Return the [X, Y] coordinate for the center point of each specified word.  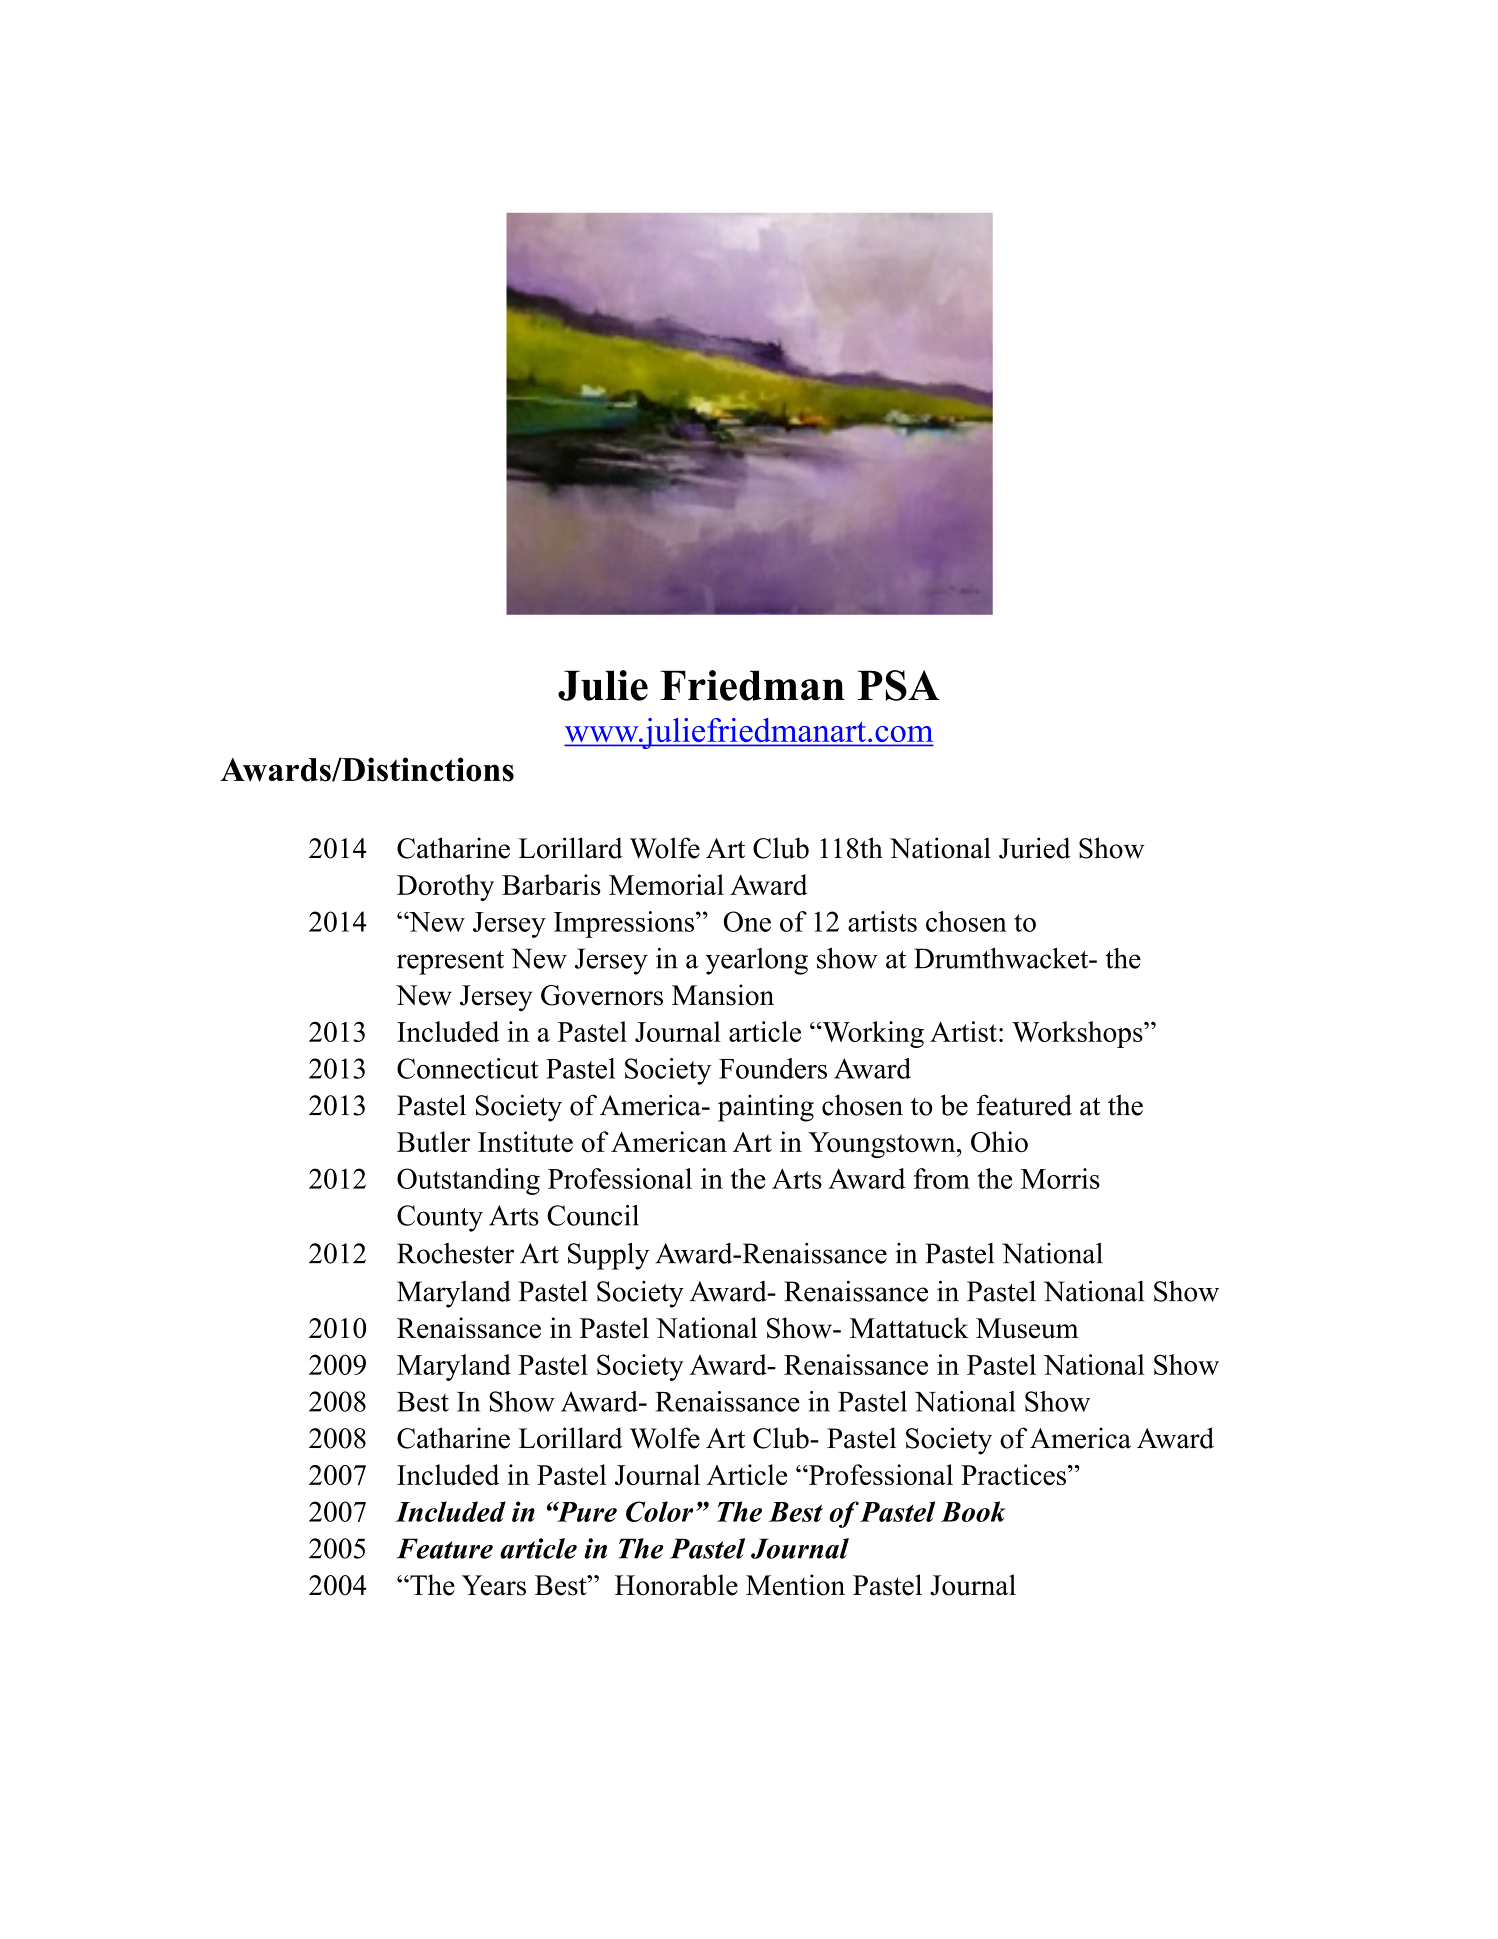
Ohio [999, 1142]
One [747, 921]
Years [494, 1585]
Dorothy [445, 887]
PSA [899, 685]
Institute [525, 1142]
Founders [773, 1068]
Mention [795, 1585]
